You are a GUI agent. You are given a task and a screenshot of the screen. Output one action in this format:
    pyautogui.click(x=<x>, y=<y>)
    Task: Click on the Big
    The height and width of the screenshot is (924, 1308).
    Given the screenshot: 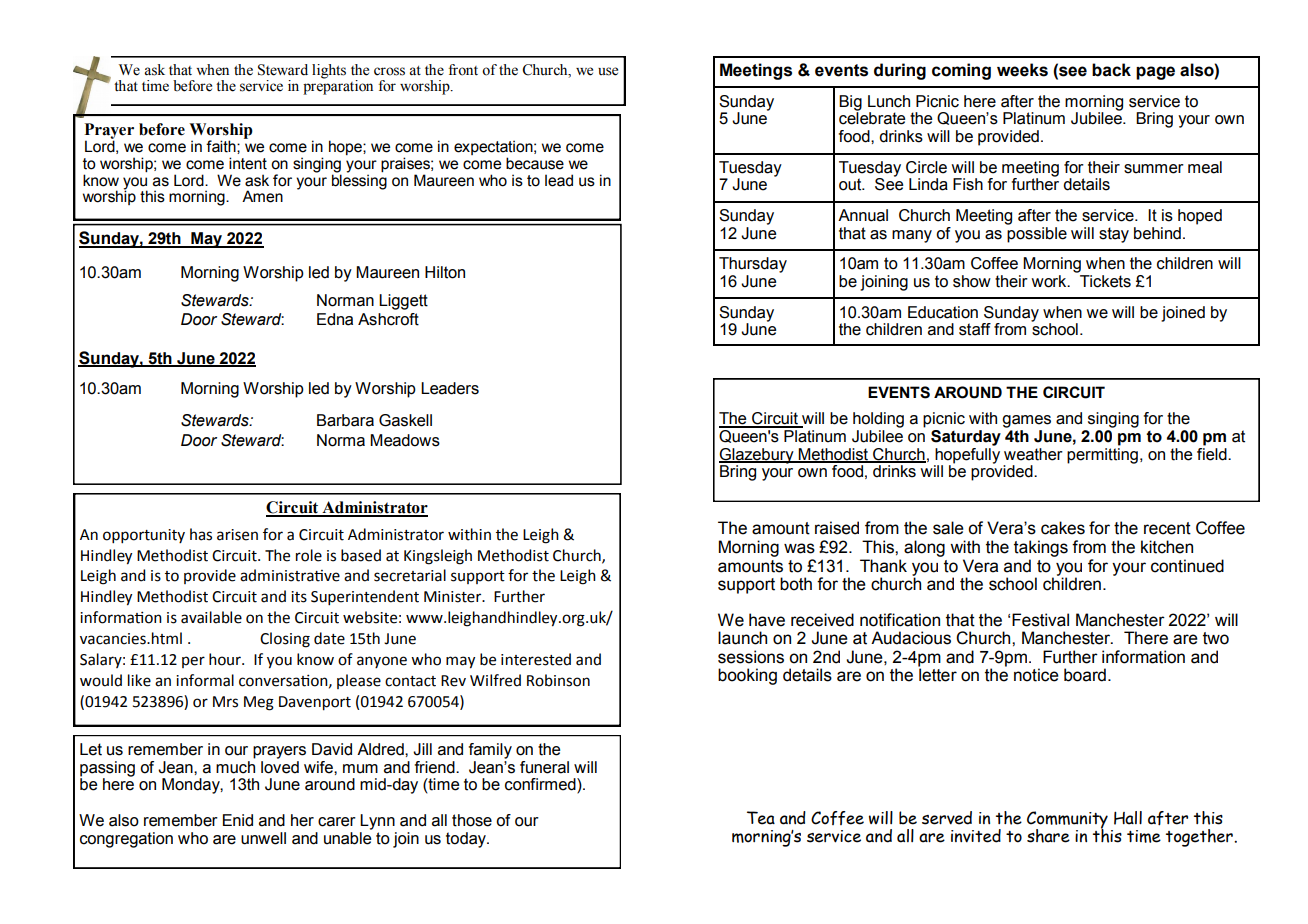 What is the action you would take?
    pyautogui.click(x=850, y=103)
